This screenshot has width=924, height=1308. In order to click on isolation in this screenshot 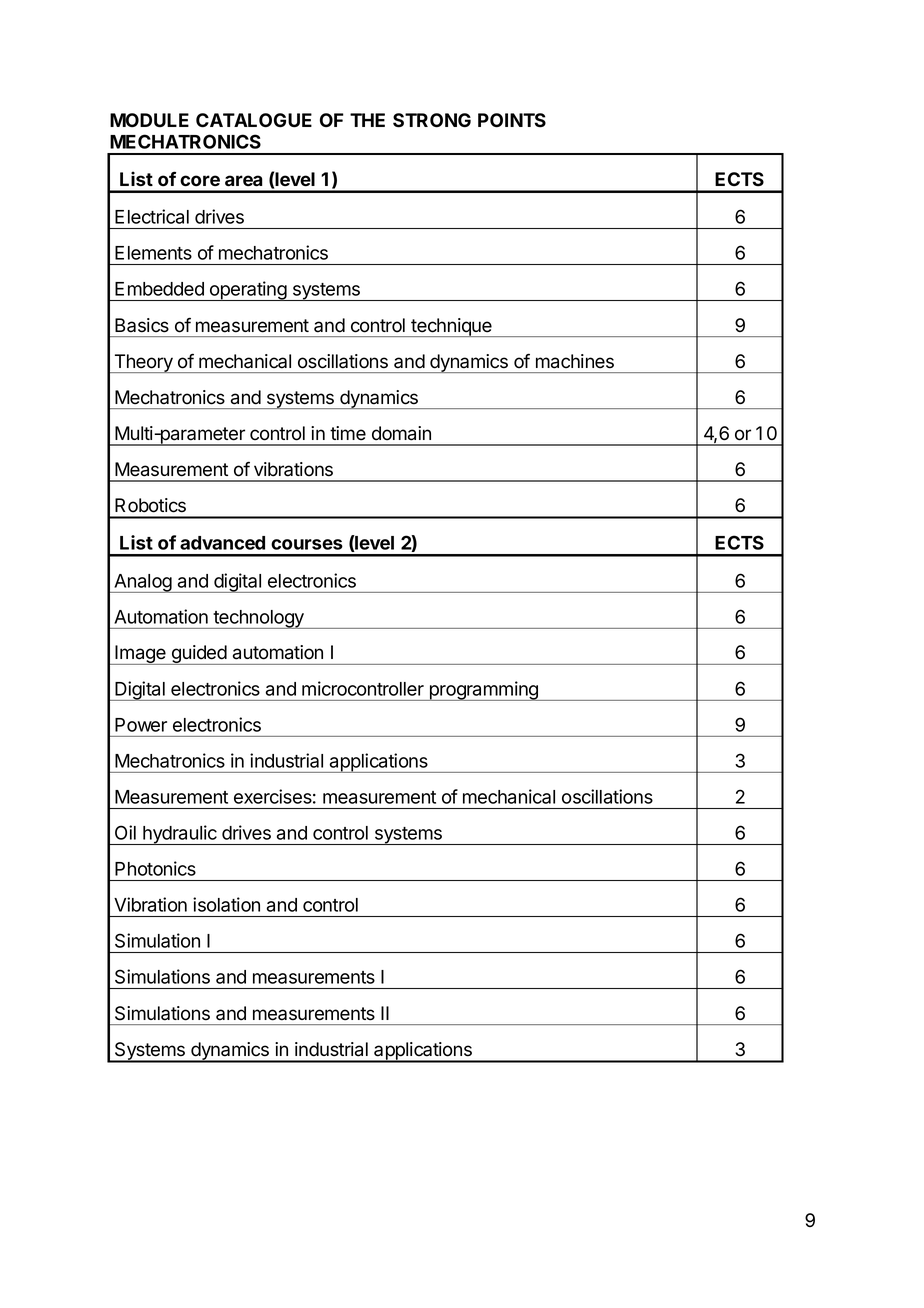, I will do `click(226, 904)`.
